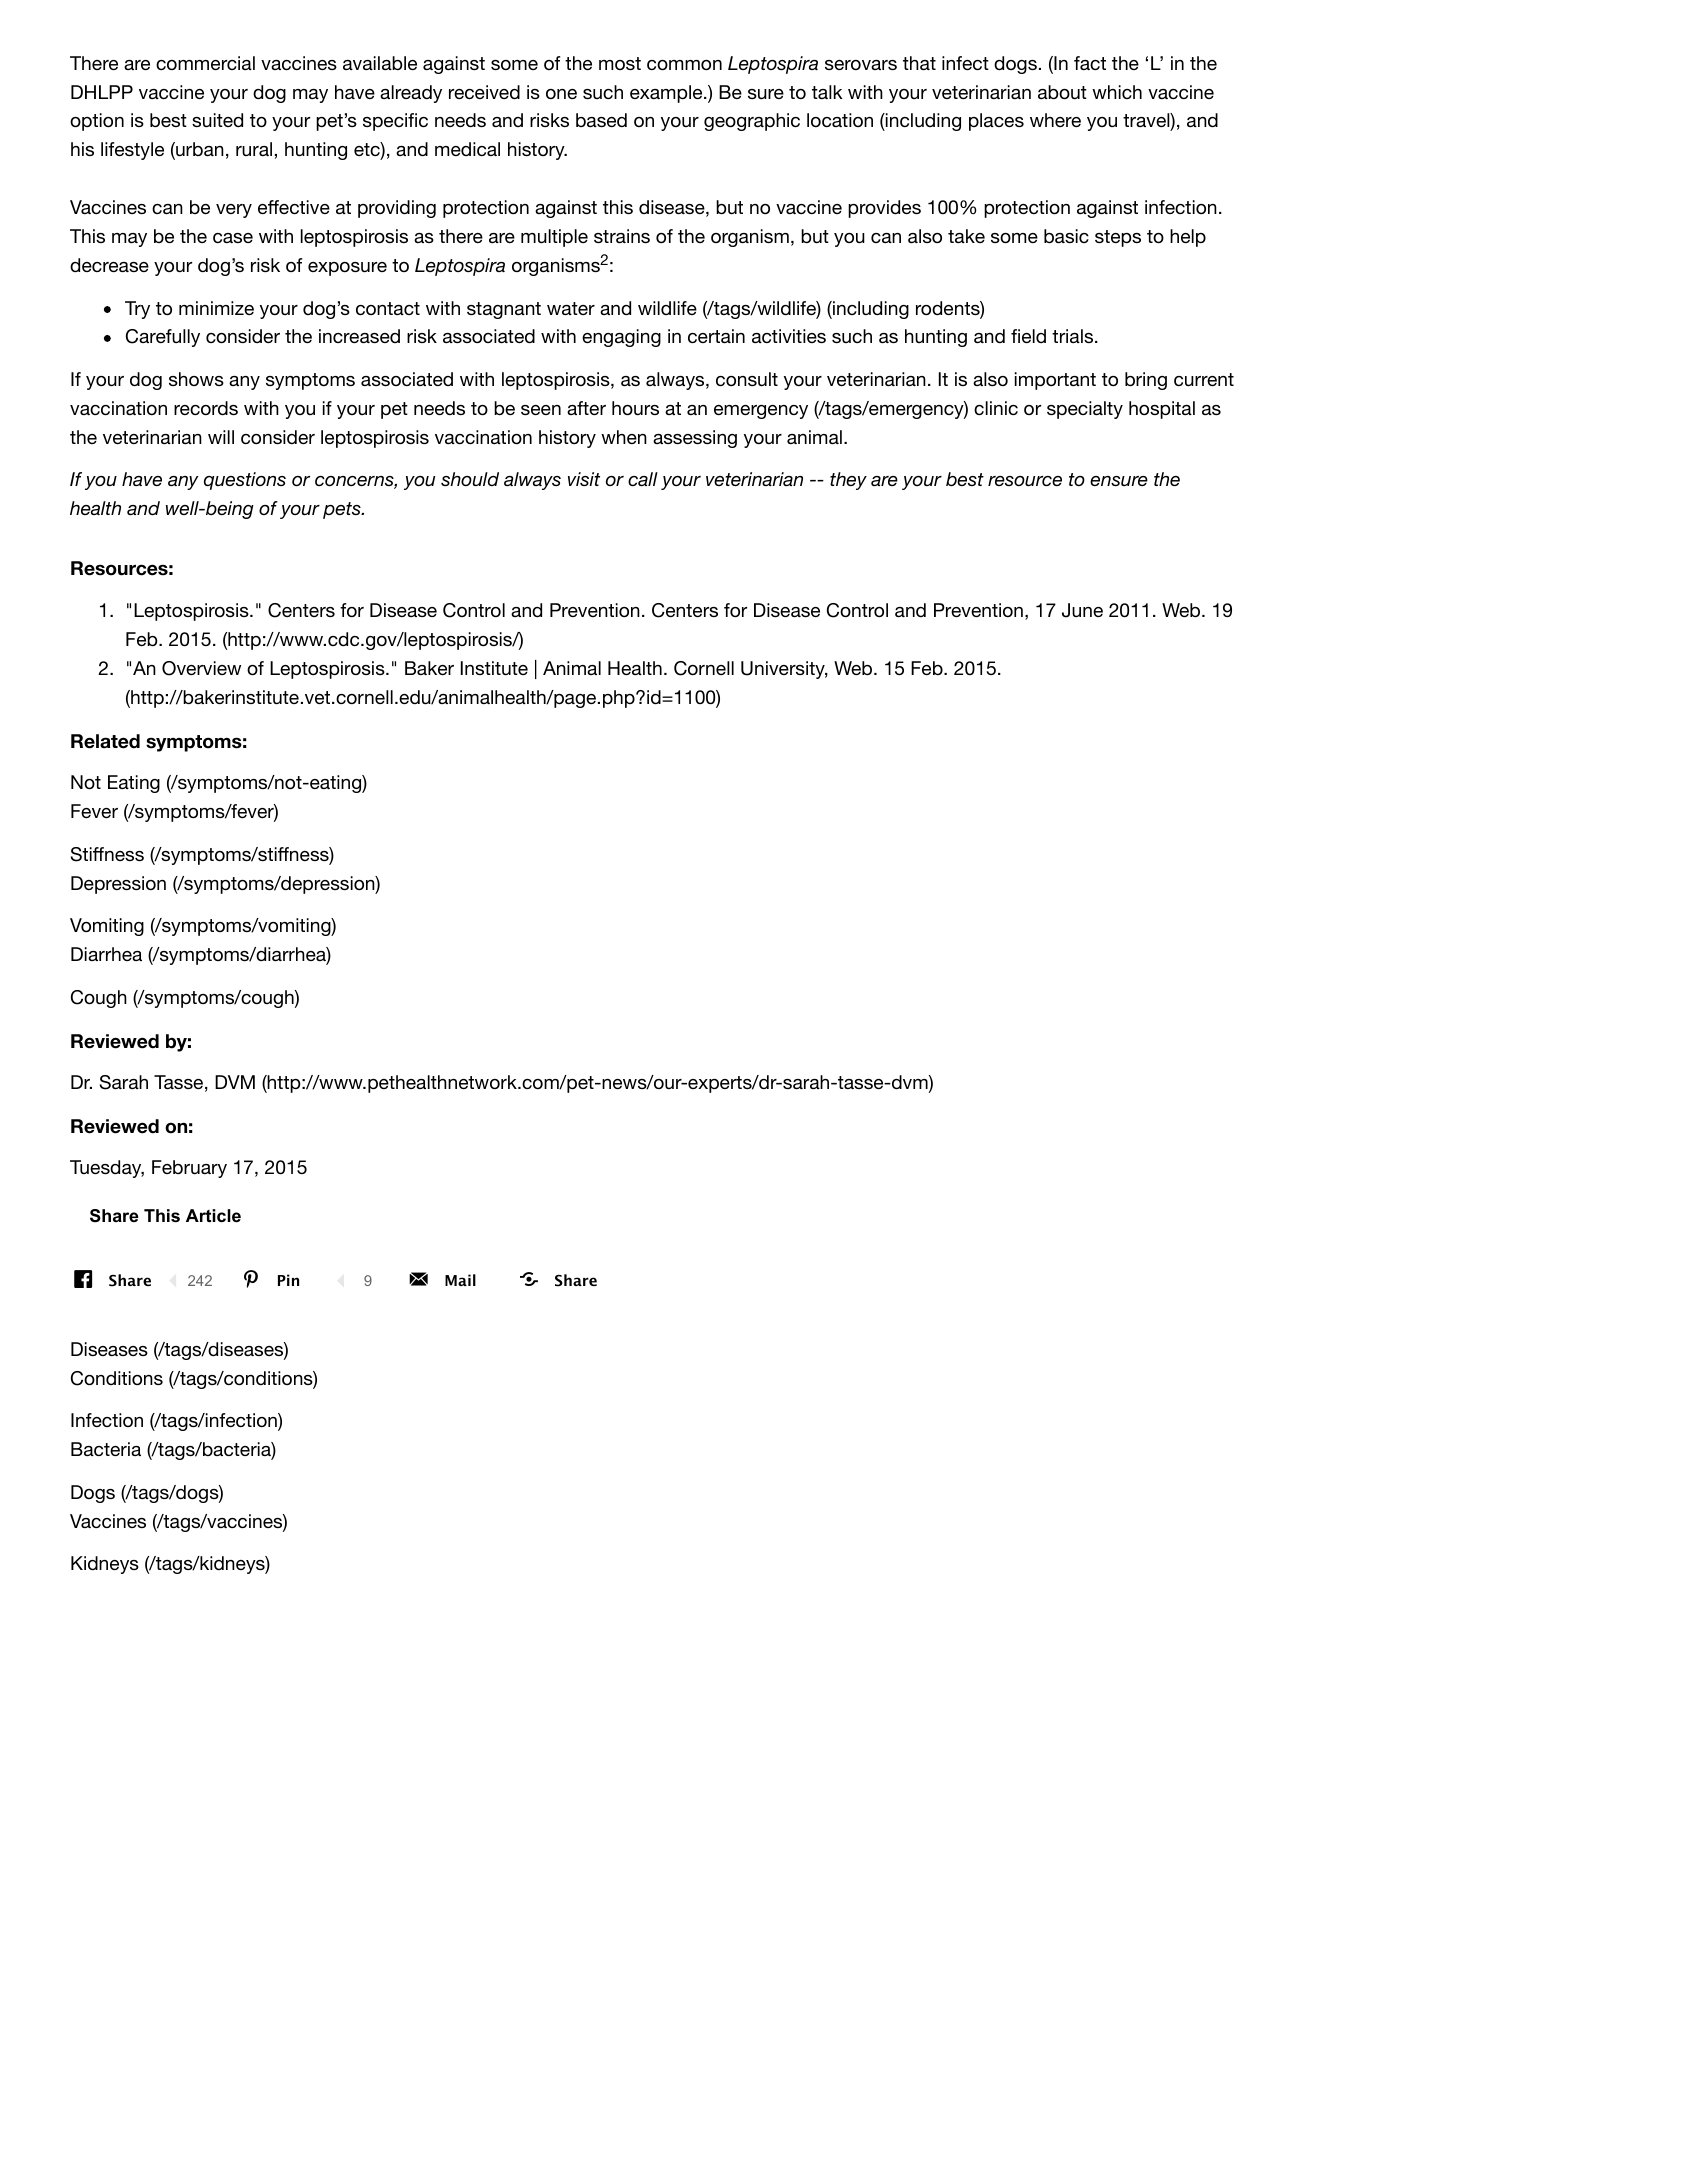 Image resolution: width=1684 pixels, height=2179 pixels. What do you see at coordinates (105, 741) in the page?
I see `Related` at bounding box center [105, 741].
